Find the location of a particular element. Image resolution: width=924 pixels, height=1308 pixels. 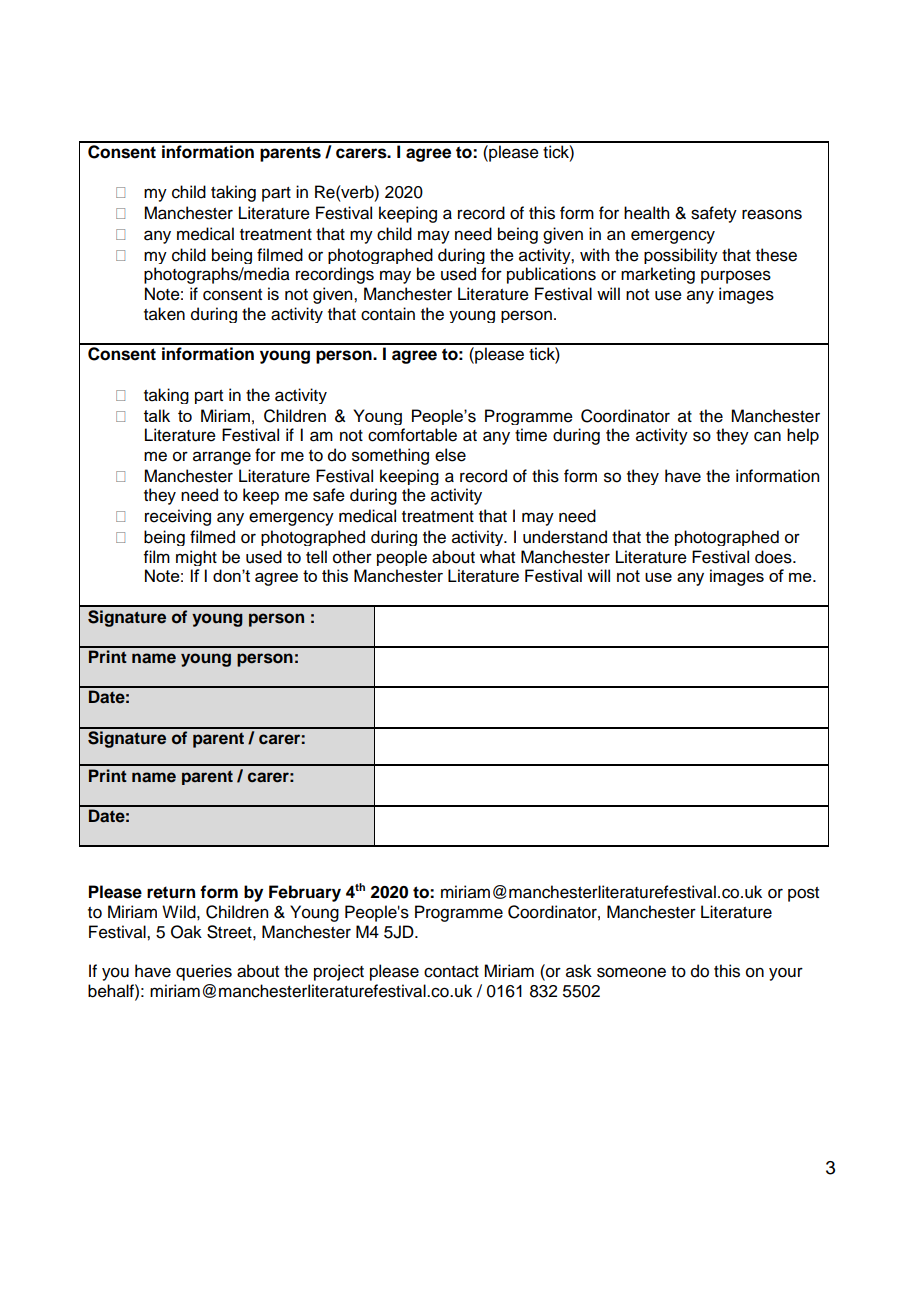

might is located at coordinates (196, 558).
